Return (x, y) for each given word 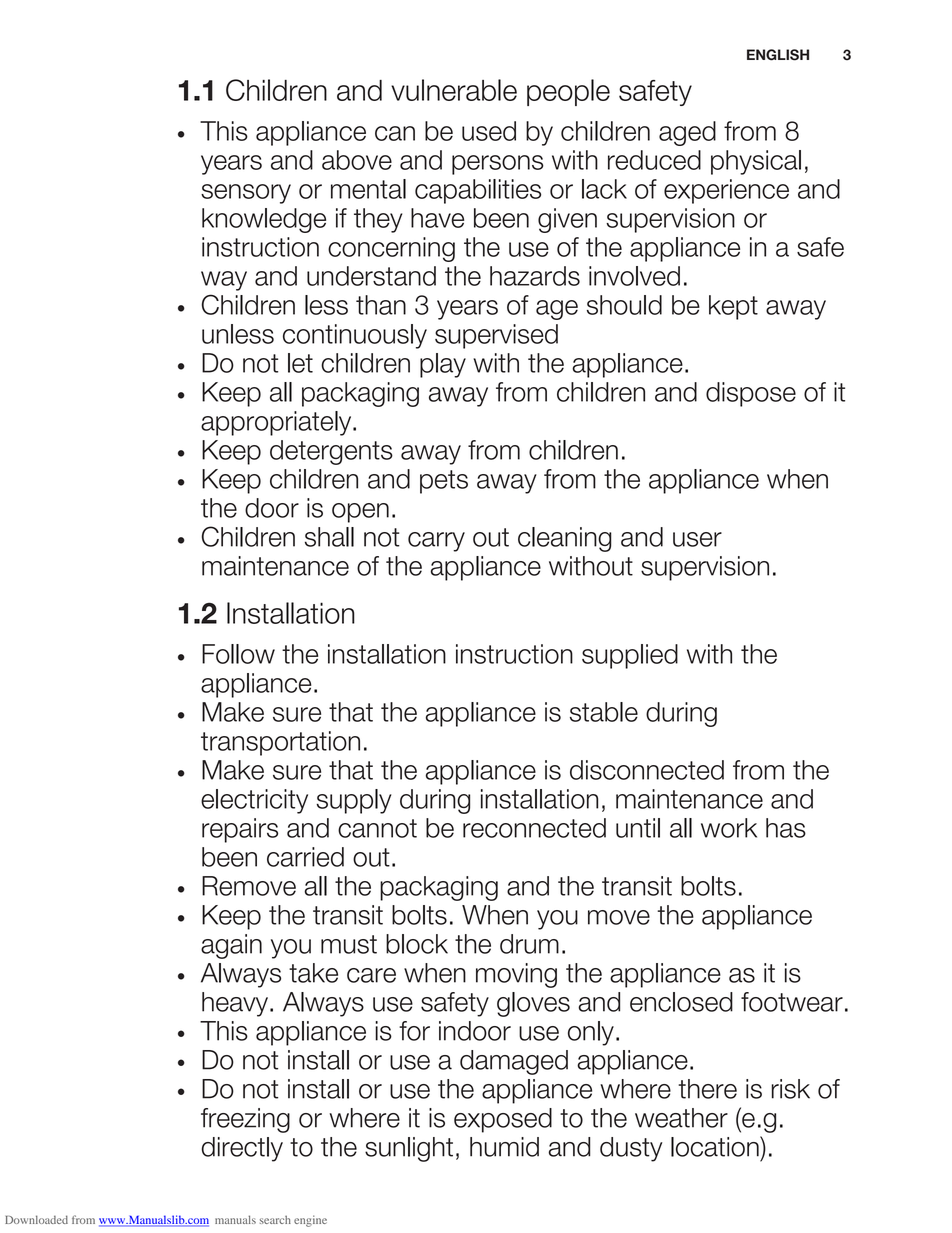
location (716, 1146)
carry (436, 542)
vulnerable (454, 90)
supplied (630, 656)
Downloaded (36, 1219)
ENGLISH (778, 55)
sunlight (409, 1149)
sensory (246, 194)
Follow (238, 654)
